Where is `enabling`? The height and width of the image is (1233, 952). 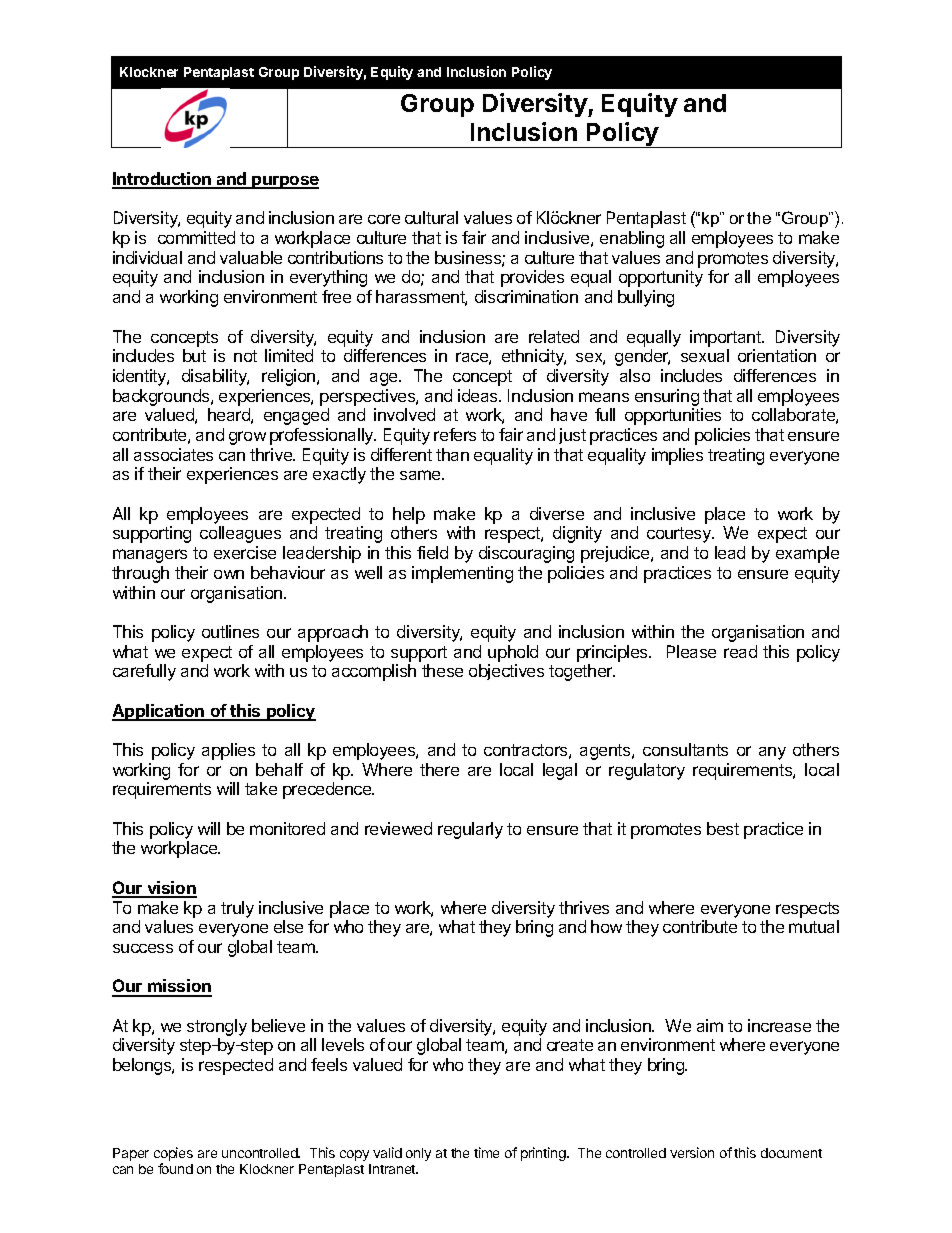 enabling is located at coordinates (632, 239).
